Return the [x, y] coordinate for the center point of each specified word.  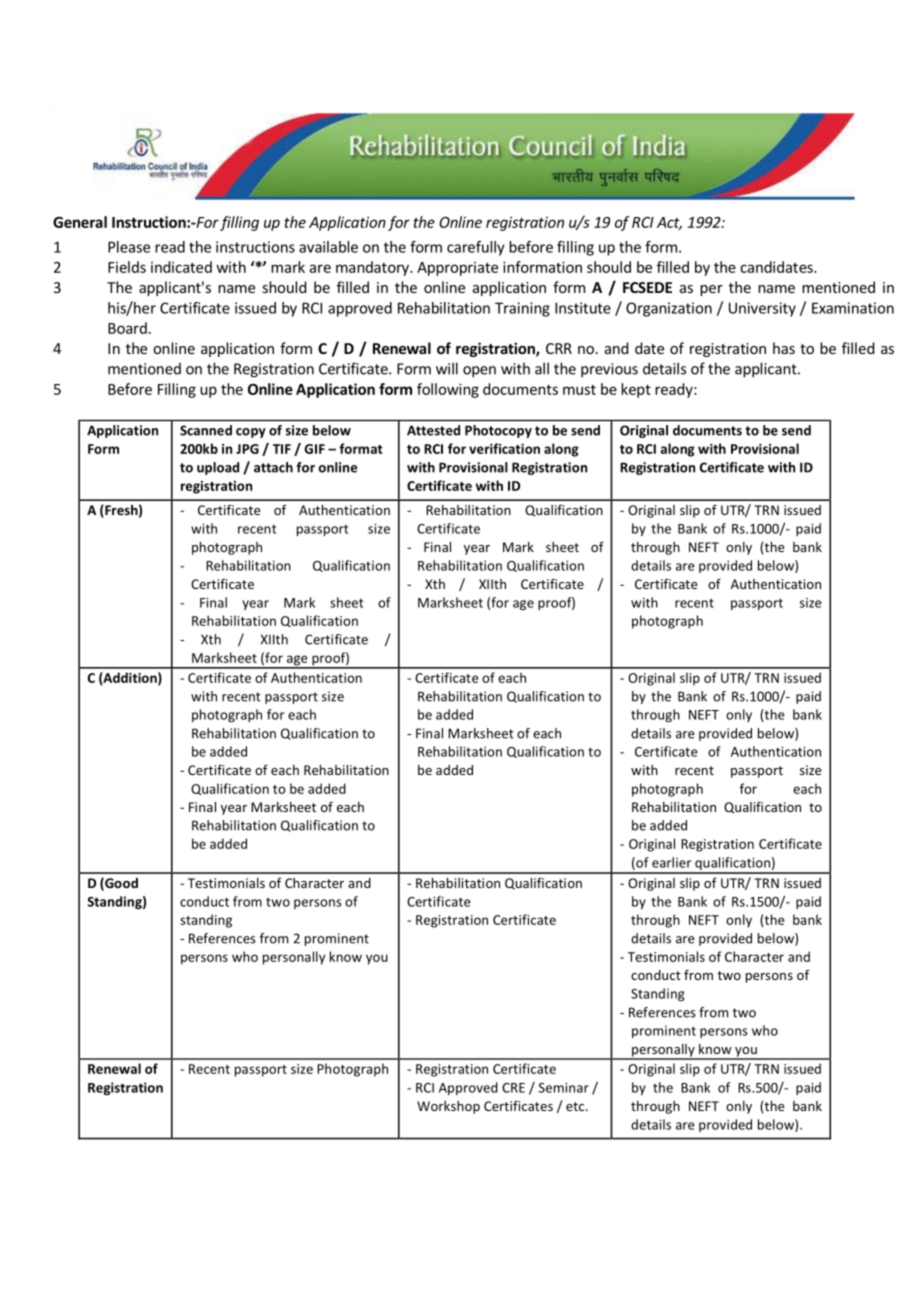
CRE [513, 1088]
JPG [247, 449]
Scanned [206, 430]
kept [636, 390]
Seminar [564, 1088]
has [784, 348]
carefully [476, 248]
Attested [433, 430]
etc [576, 1106]
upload [218, 468]
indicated [181, 267]
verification [504, 448]
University [762, 309]
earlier [671, 862]
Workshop [448, 1107]
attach [273, 467]
